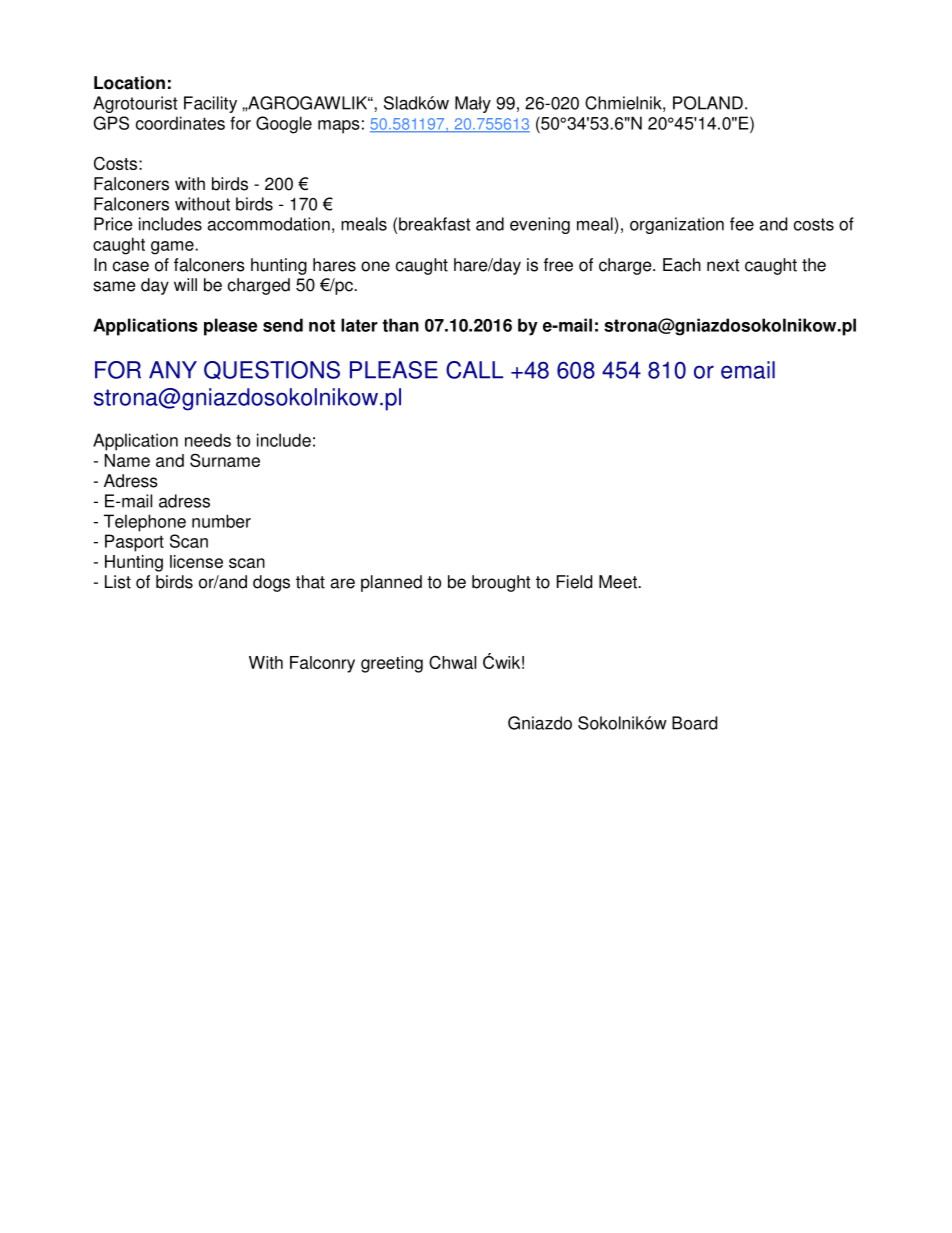 Image resolution: width=952 pixels, height=1233 pixels. Describe the element at coordinates (474, 370) in the image. I see `CALL` at that location.
